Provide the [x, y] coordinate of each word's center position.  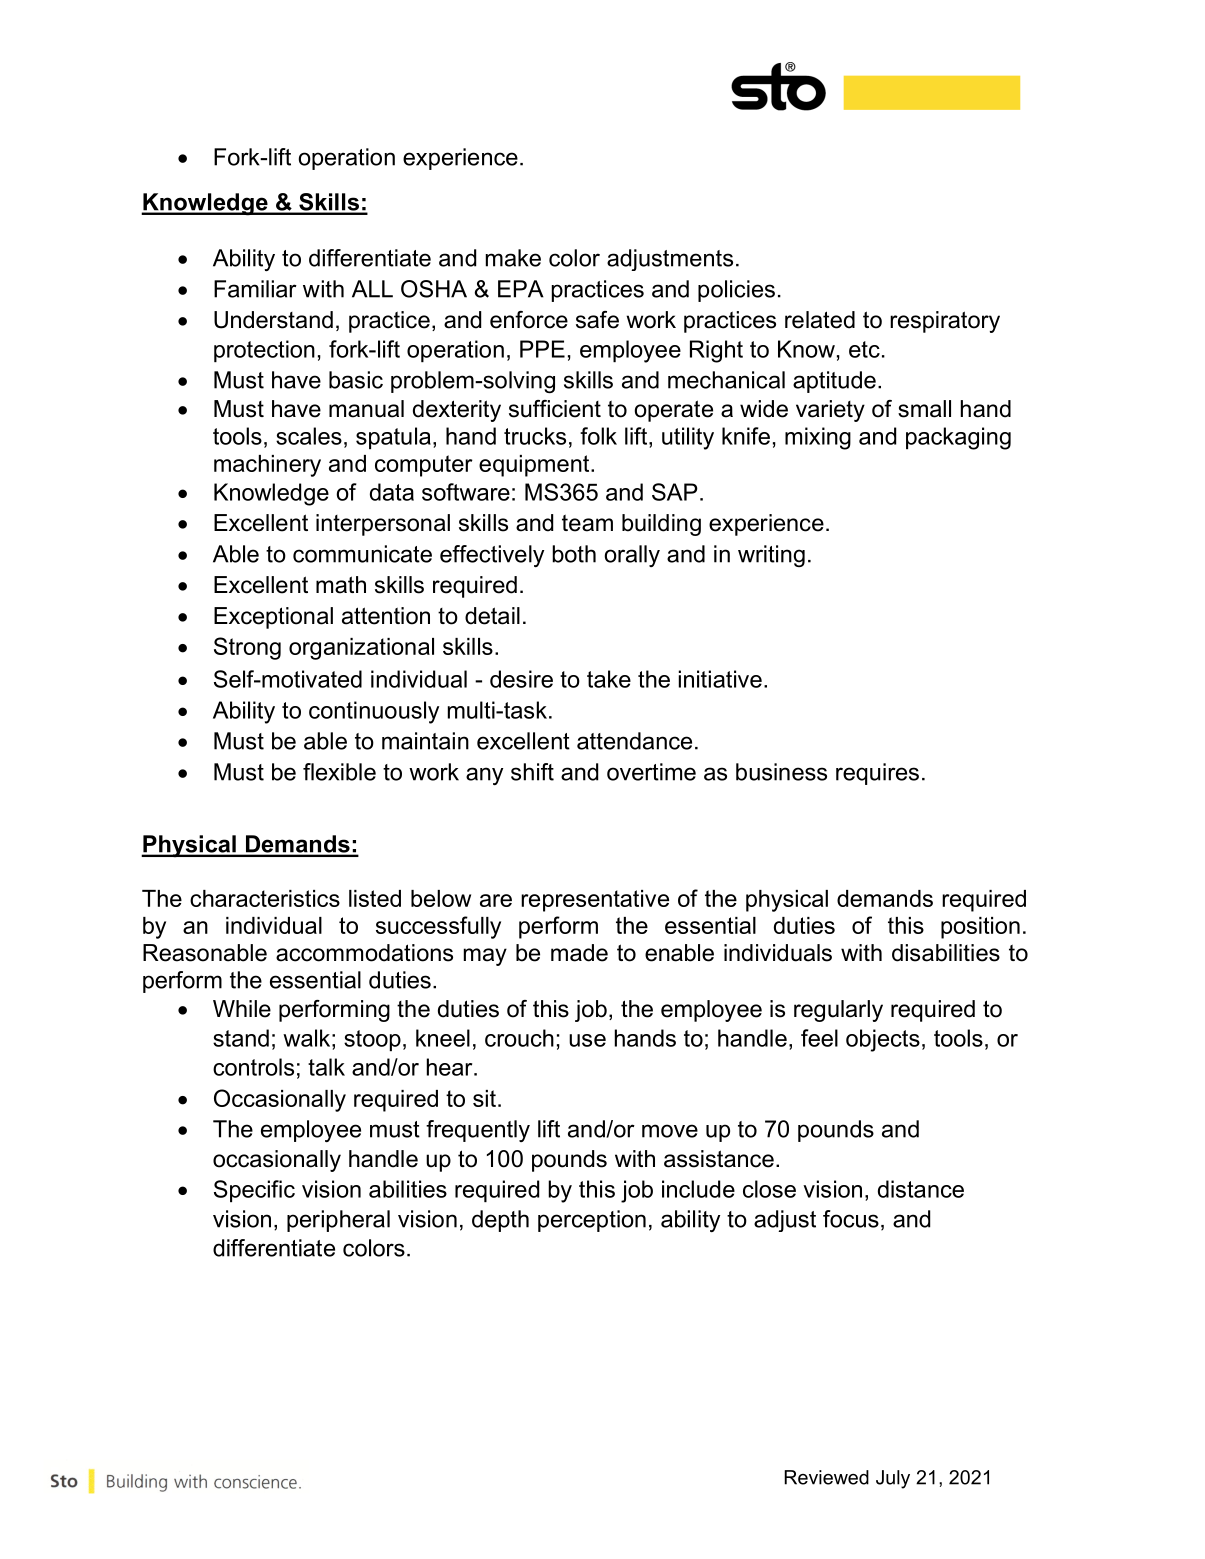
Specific [254, 1191]
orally [632, 556]
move [670, 1131]
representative [595, 901]
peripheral [338, 1221]
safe [597, 320]
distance [921, 1189]
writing [771, 556]
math [341, 585]
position [980, 928]
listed [375, 898]
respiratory [945, 322]
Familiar [255, 289]
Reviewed [826, 1477]
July [893, 1479]
